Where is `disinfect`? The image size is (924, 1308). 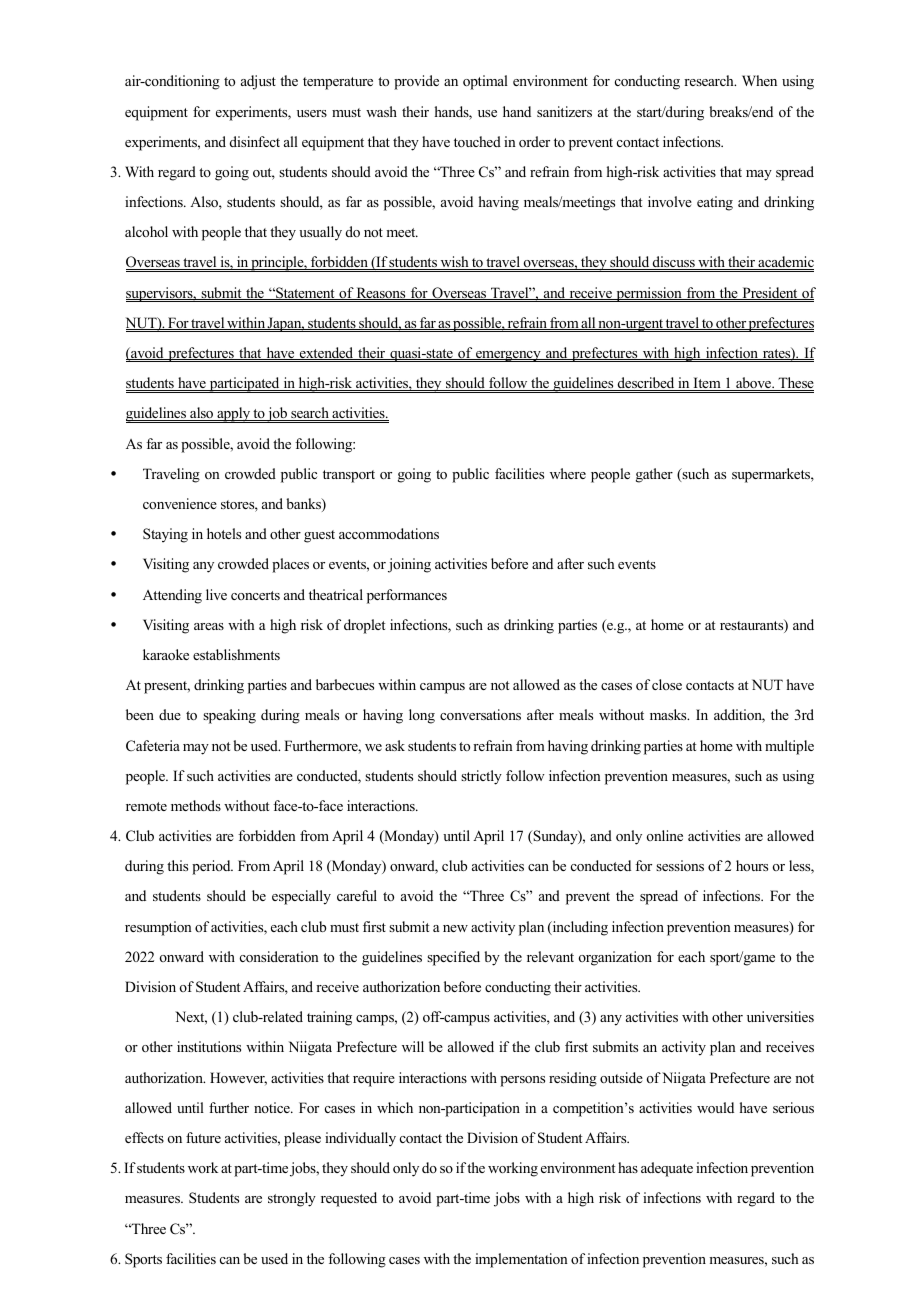 disinfect is located at coordinates (255, 141).
